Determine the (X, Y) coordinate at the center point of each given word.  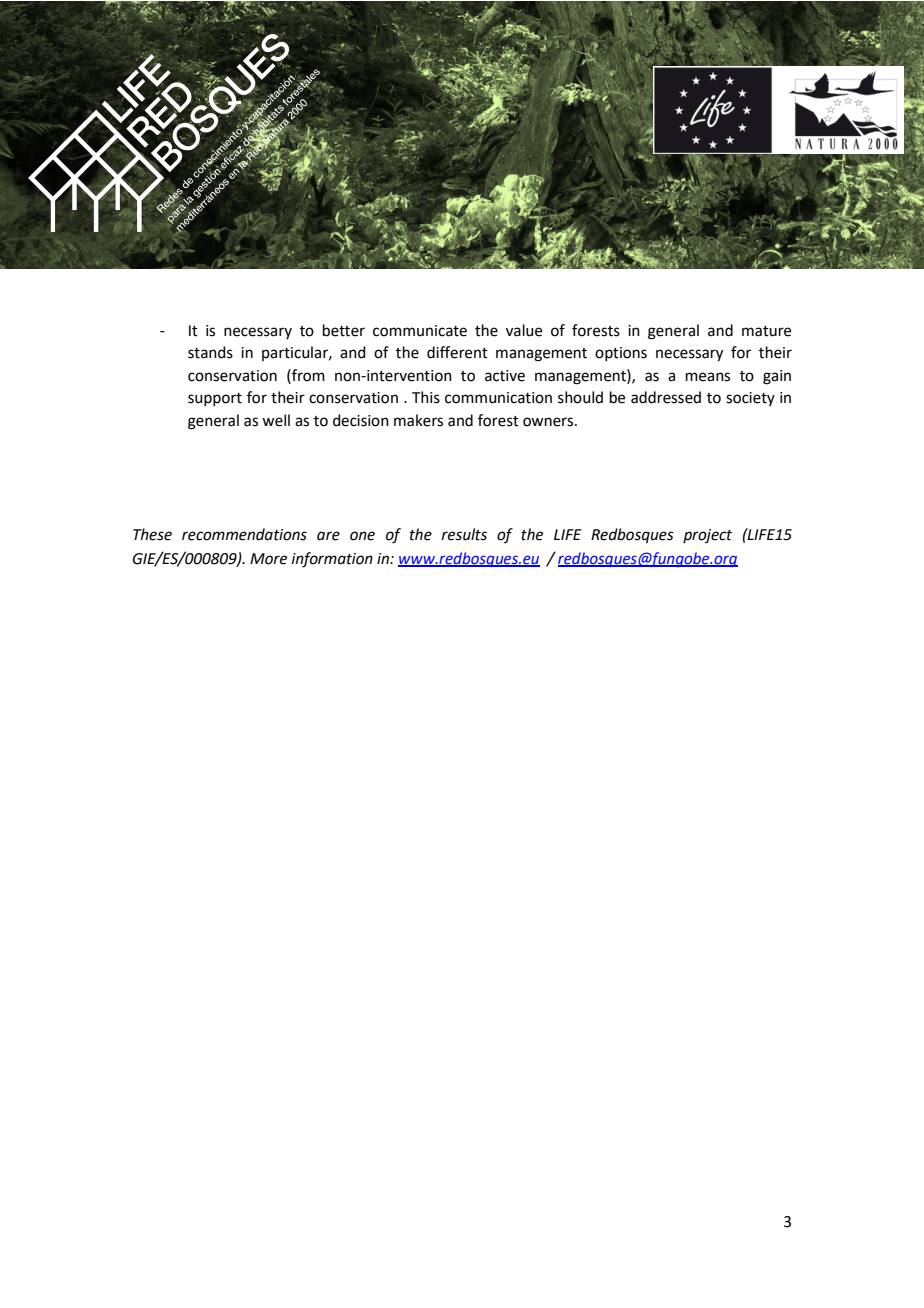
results (464, 534)
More (268, 559)
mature (766, 331)
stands (210, 352)
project (707, 536)
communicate (420, 331)
